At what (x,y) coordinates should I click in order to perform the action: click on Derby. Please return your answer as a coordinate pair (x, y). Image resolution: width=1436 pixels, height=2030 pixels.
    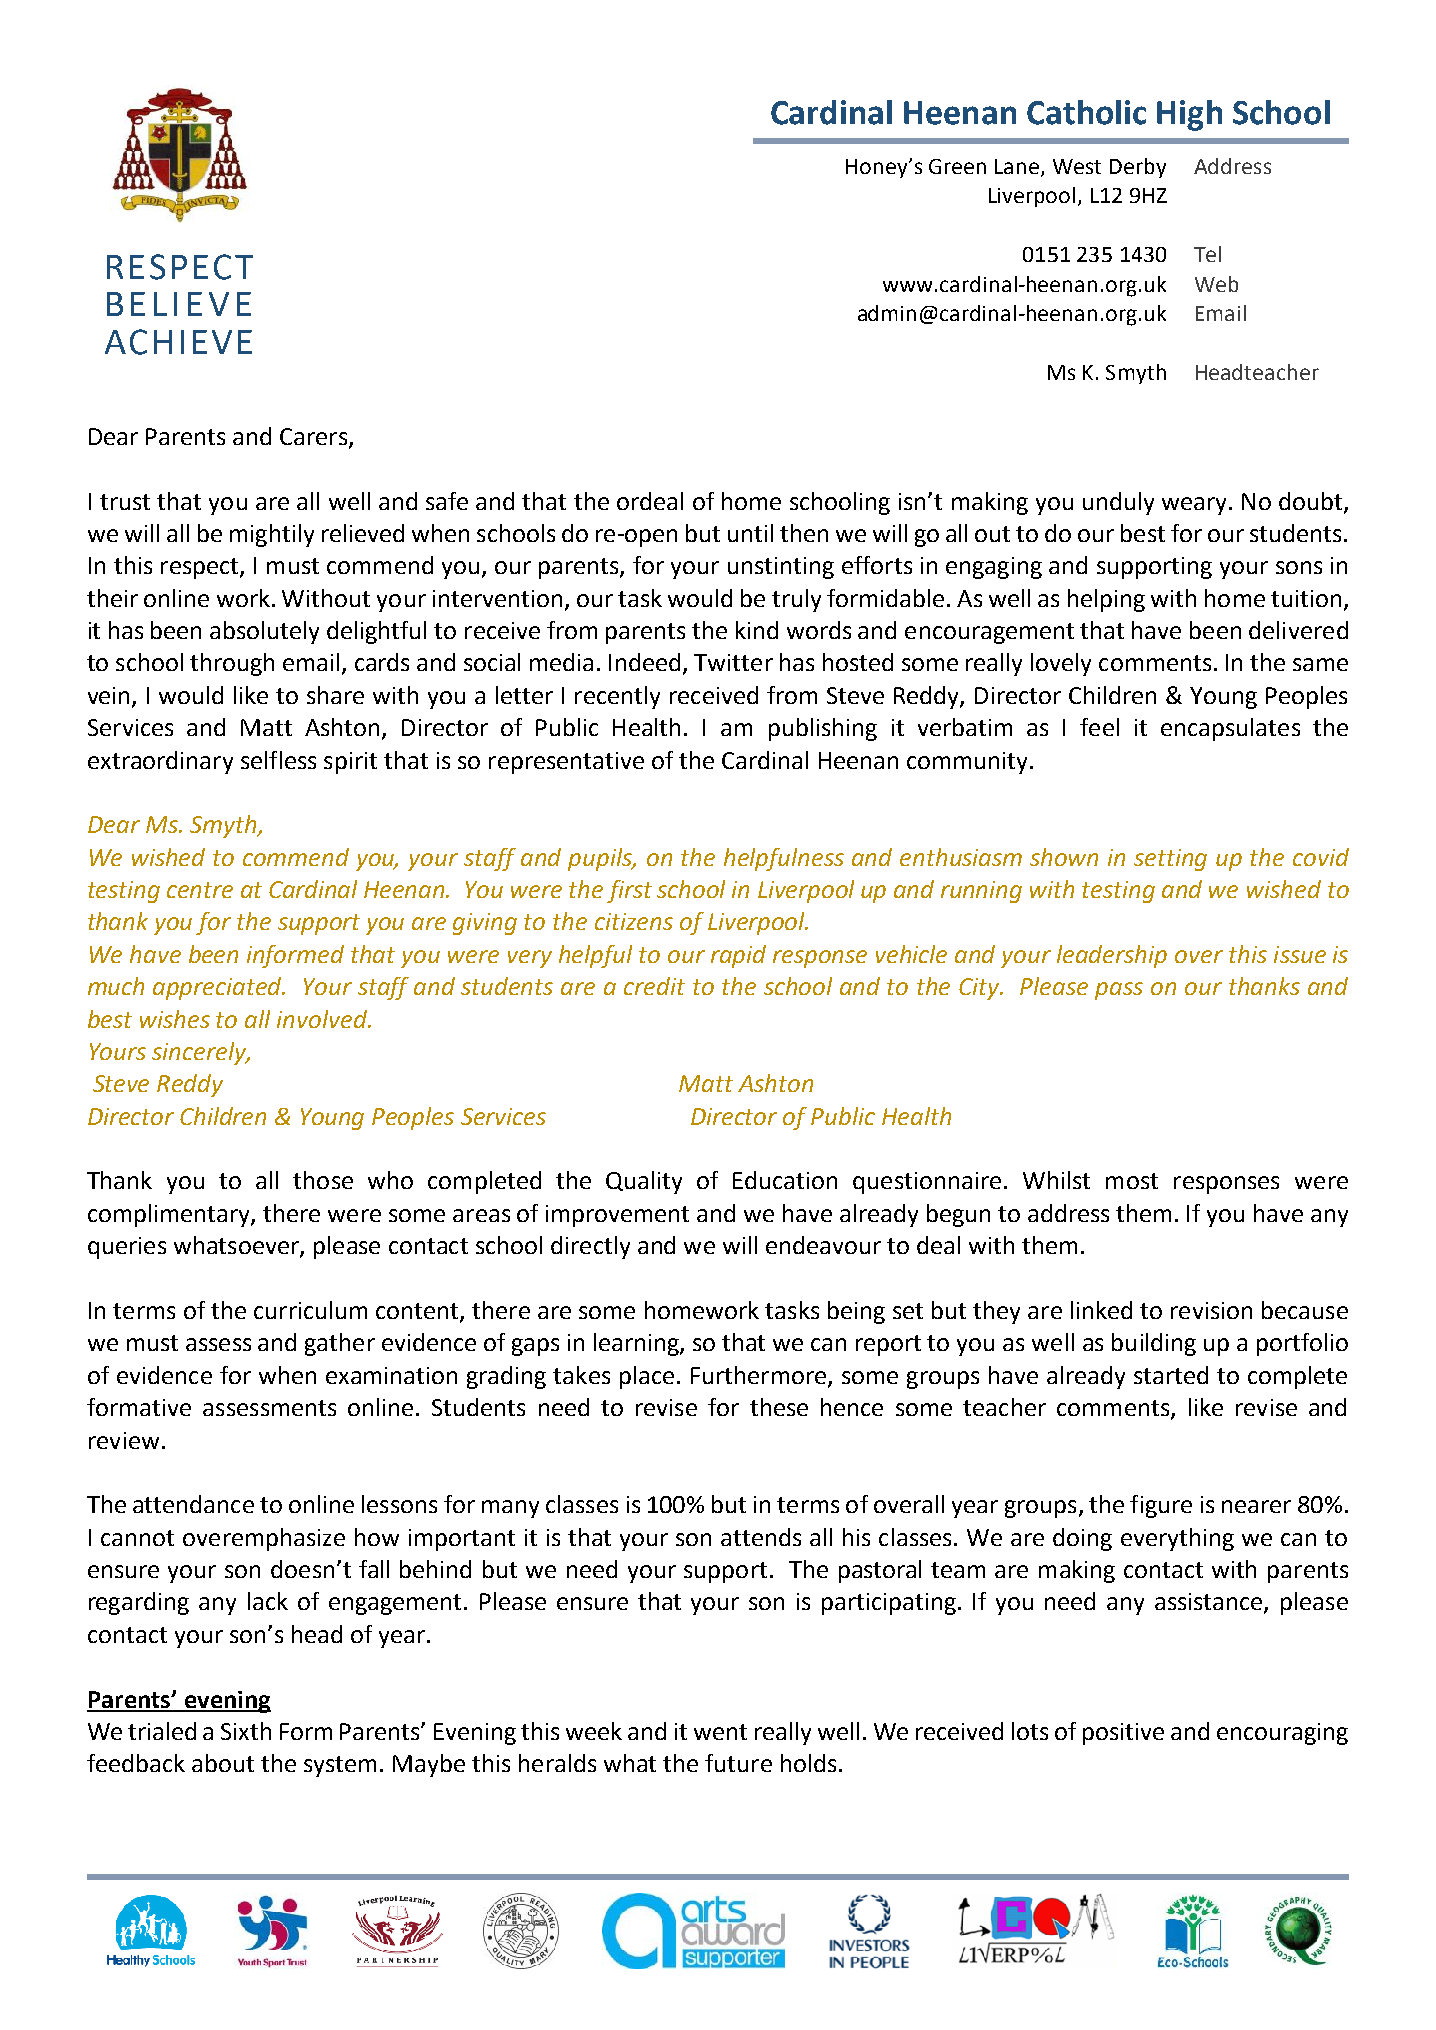
    Looking at the image, I should click on (1138, 168).
